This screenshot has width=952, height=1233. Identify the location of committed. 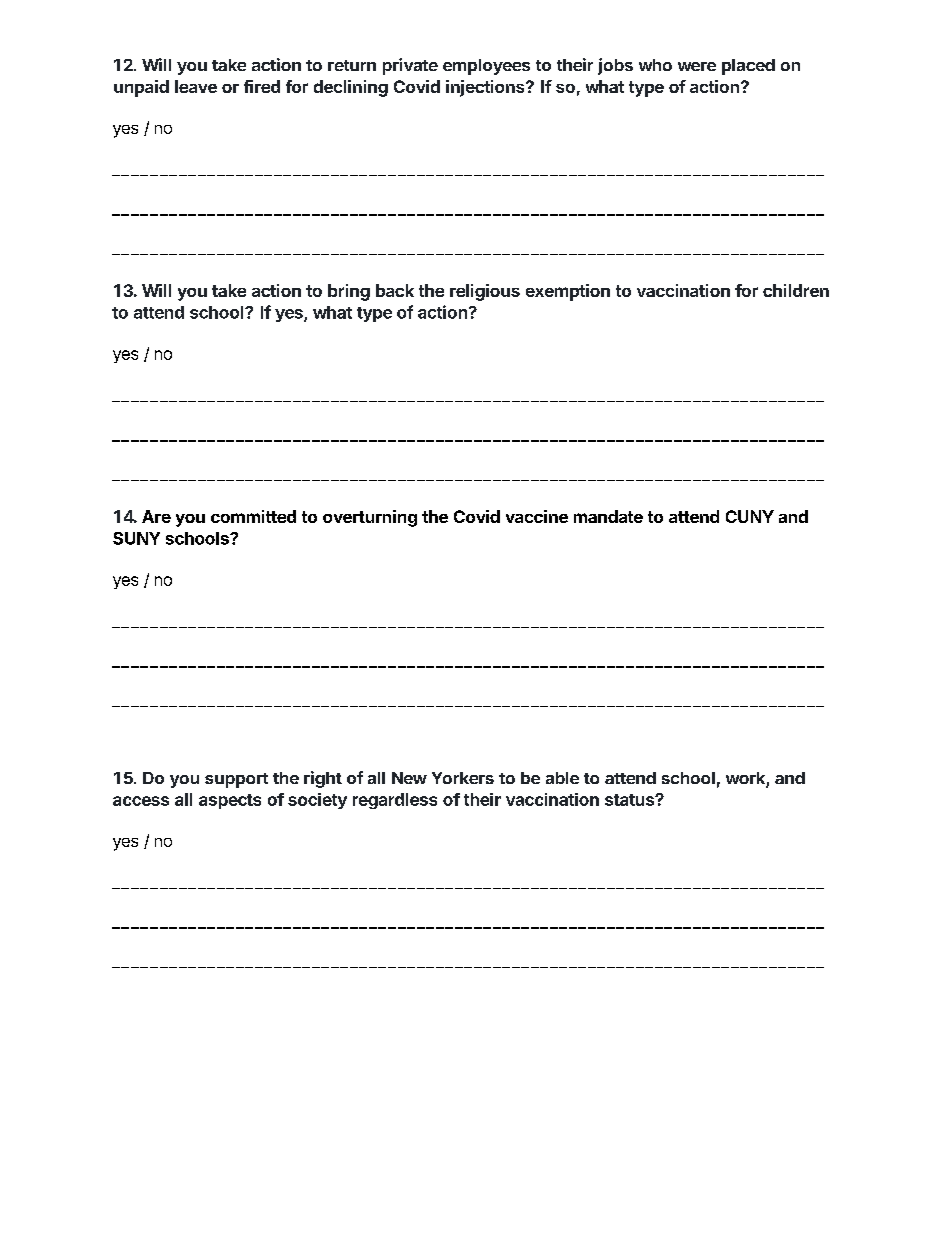
(253, 516).
